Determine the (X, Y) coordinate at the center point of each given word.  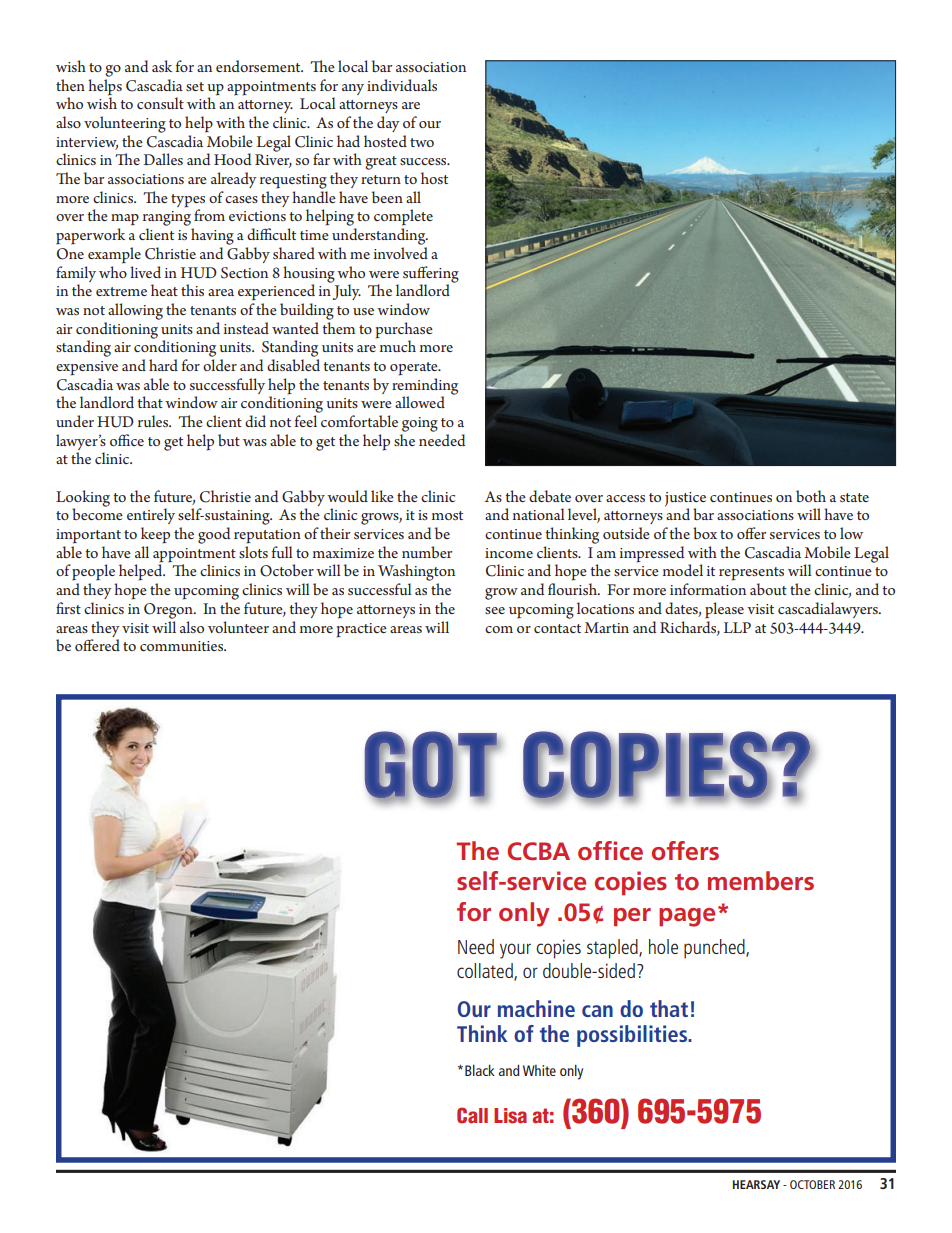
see (495, 610)
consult (160, 103)
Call (472, 1115)
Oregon (169, 611)
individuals (402, 85)
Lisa (510, 1116)
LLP (737, 627)
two (422, 142)
